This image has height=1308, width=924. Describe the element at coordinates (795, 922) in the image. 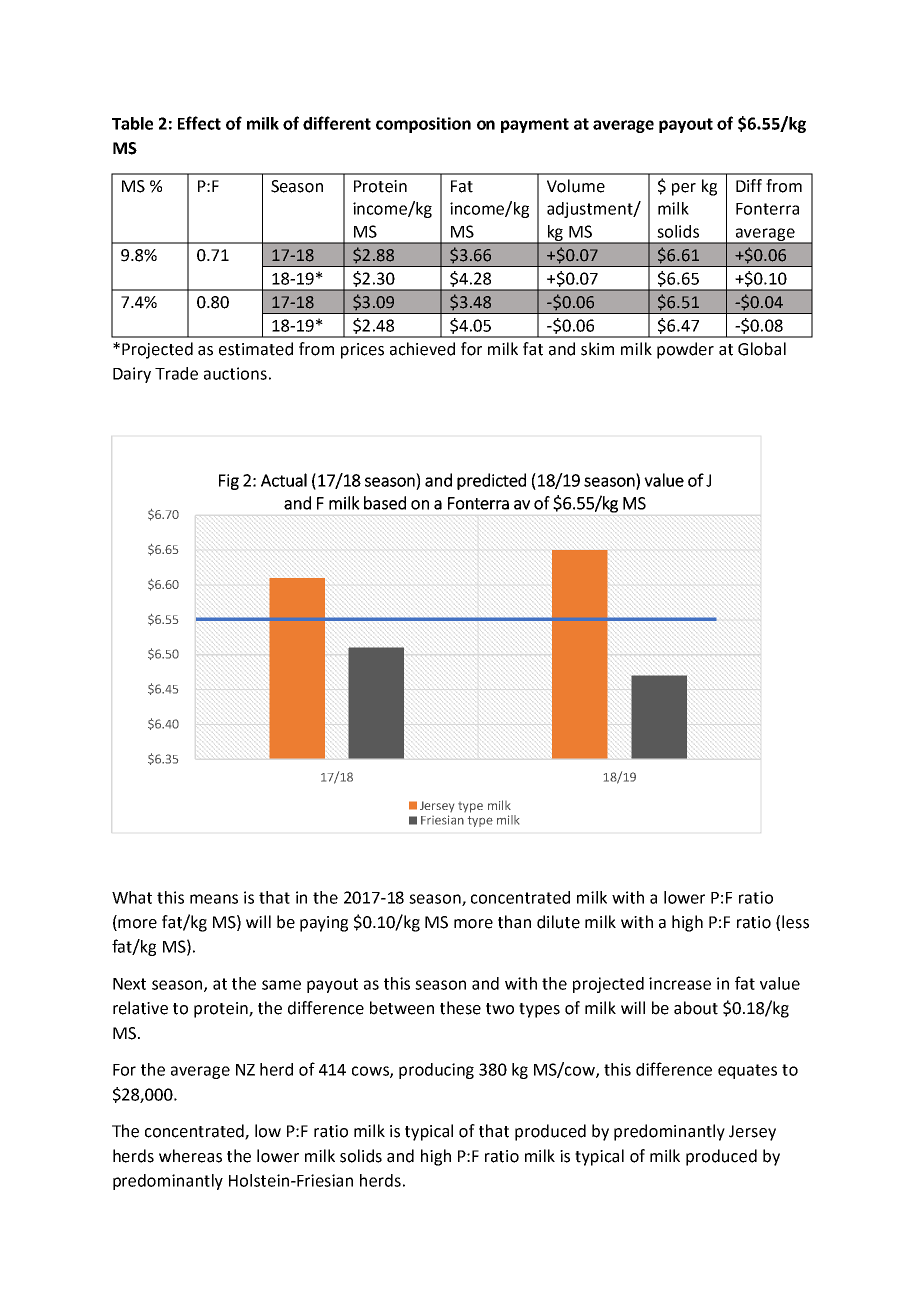

I see `less` at that location.
